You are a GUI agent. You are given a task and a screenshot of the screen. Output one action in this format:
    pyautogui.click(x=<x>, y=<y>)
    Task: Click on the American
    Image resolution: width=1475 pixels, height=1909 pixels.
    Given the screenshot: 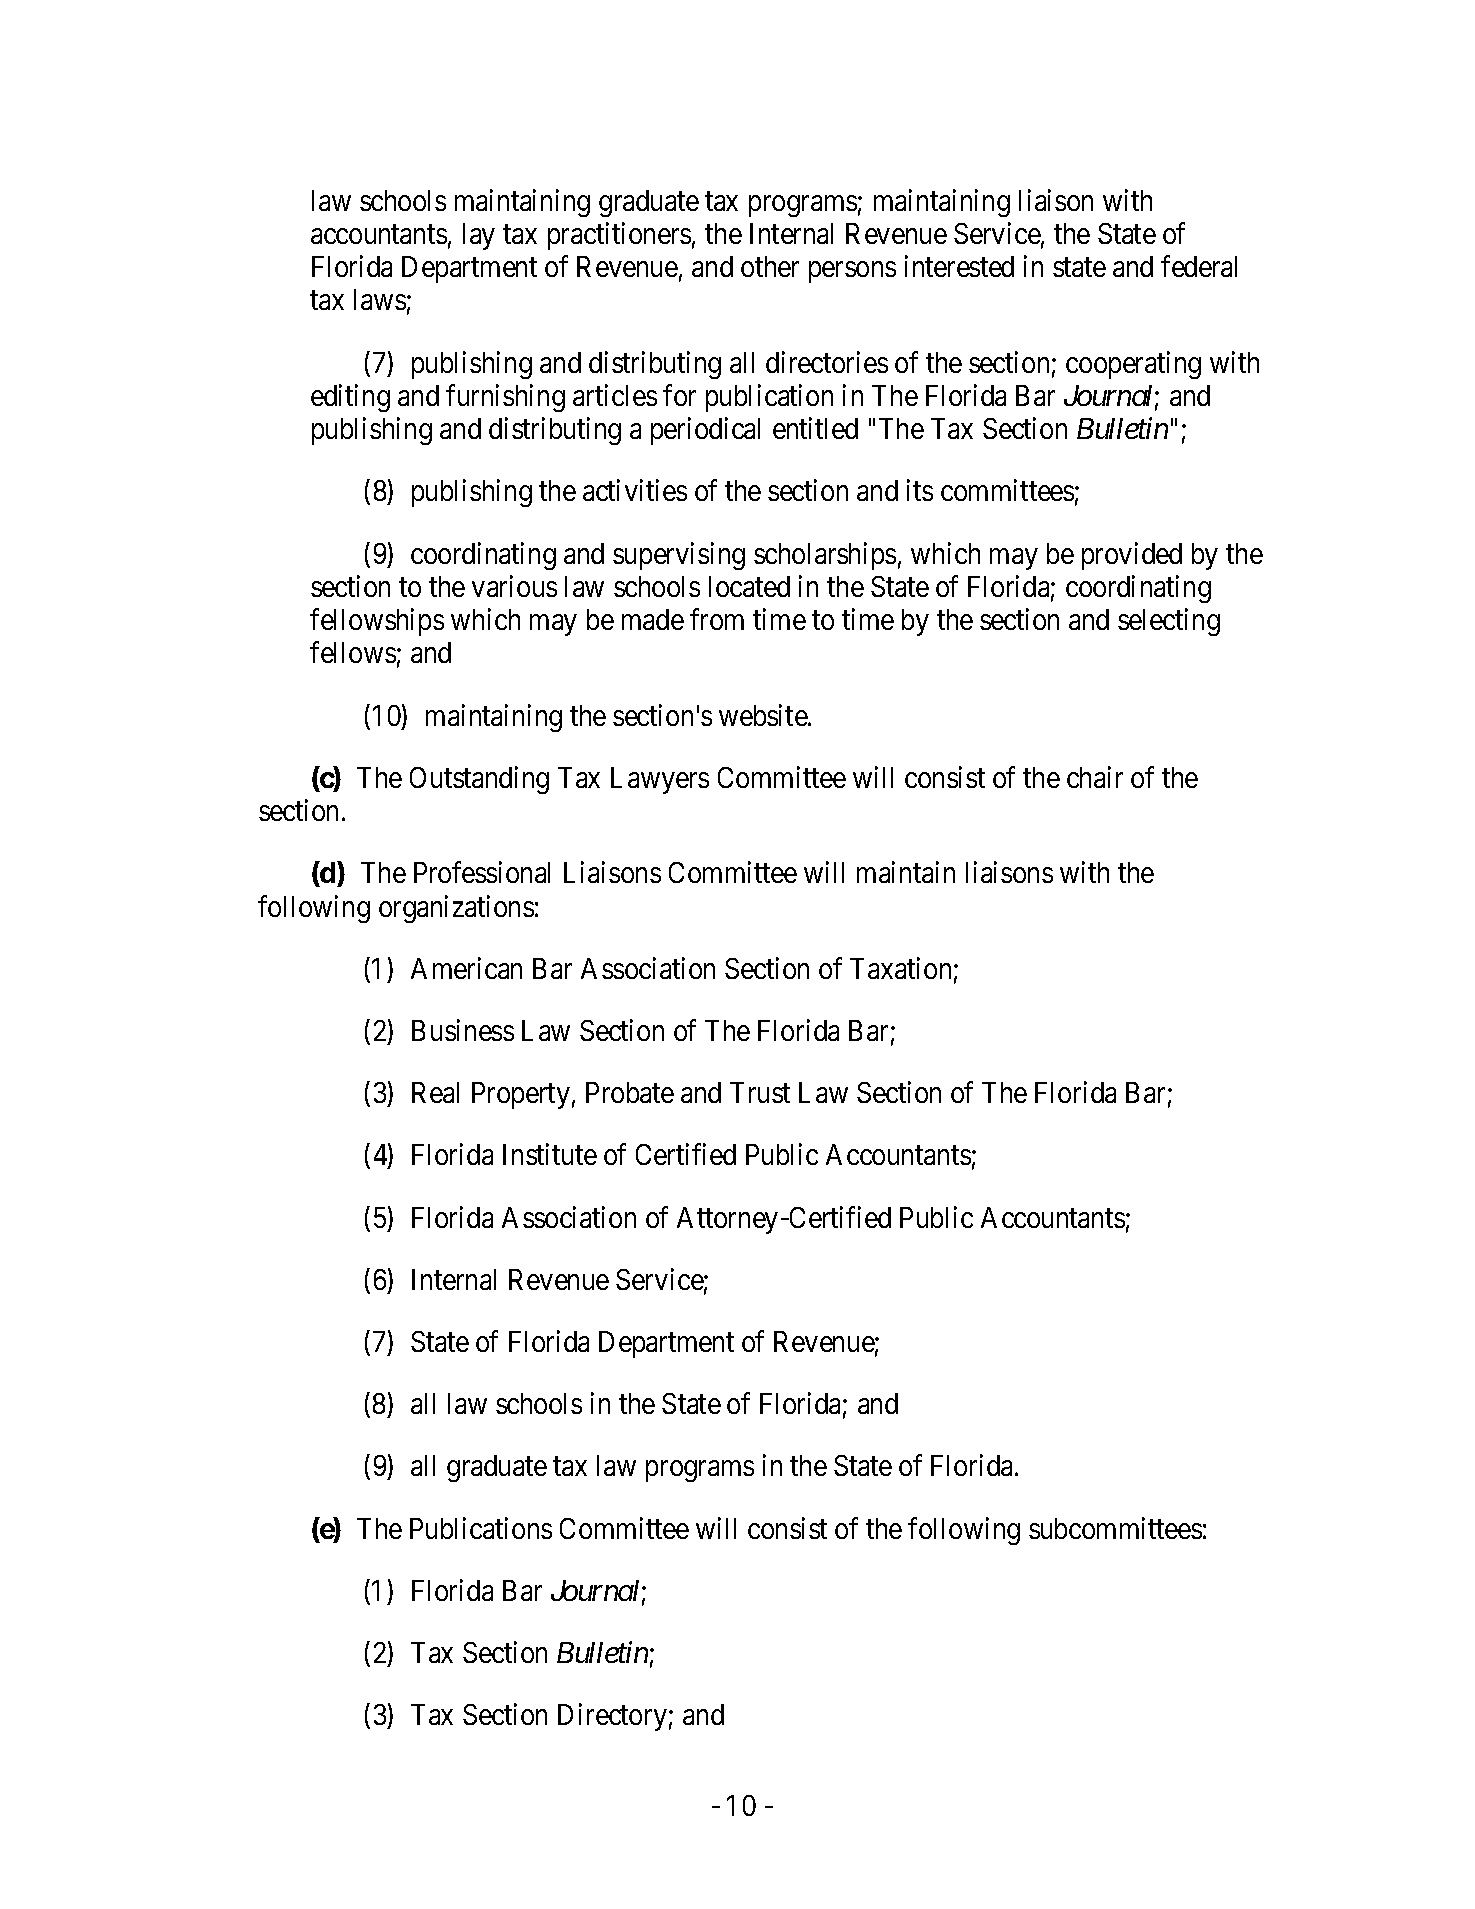 What is the action you would take?
    pyautogui.click(x=466, y=968)
